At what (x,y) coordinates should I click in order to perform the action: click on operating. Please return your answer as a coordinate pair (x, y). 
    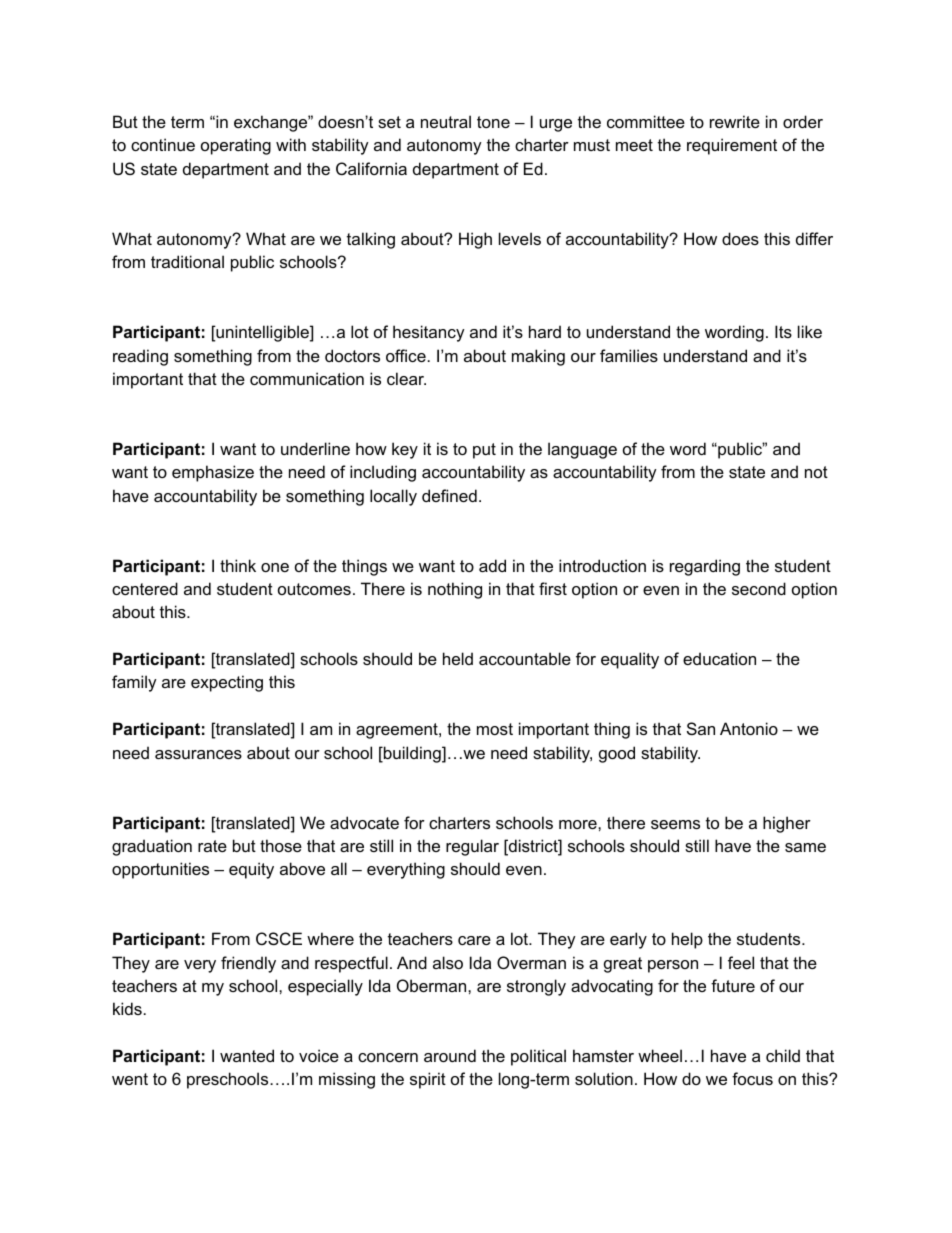
    Looking at the image, I should click on (236, 146).
